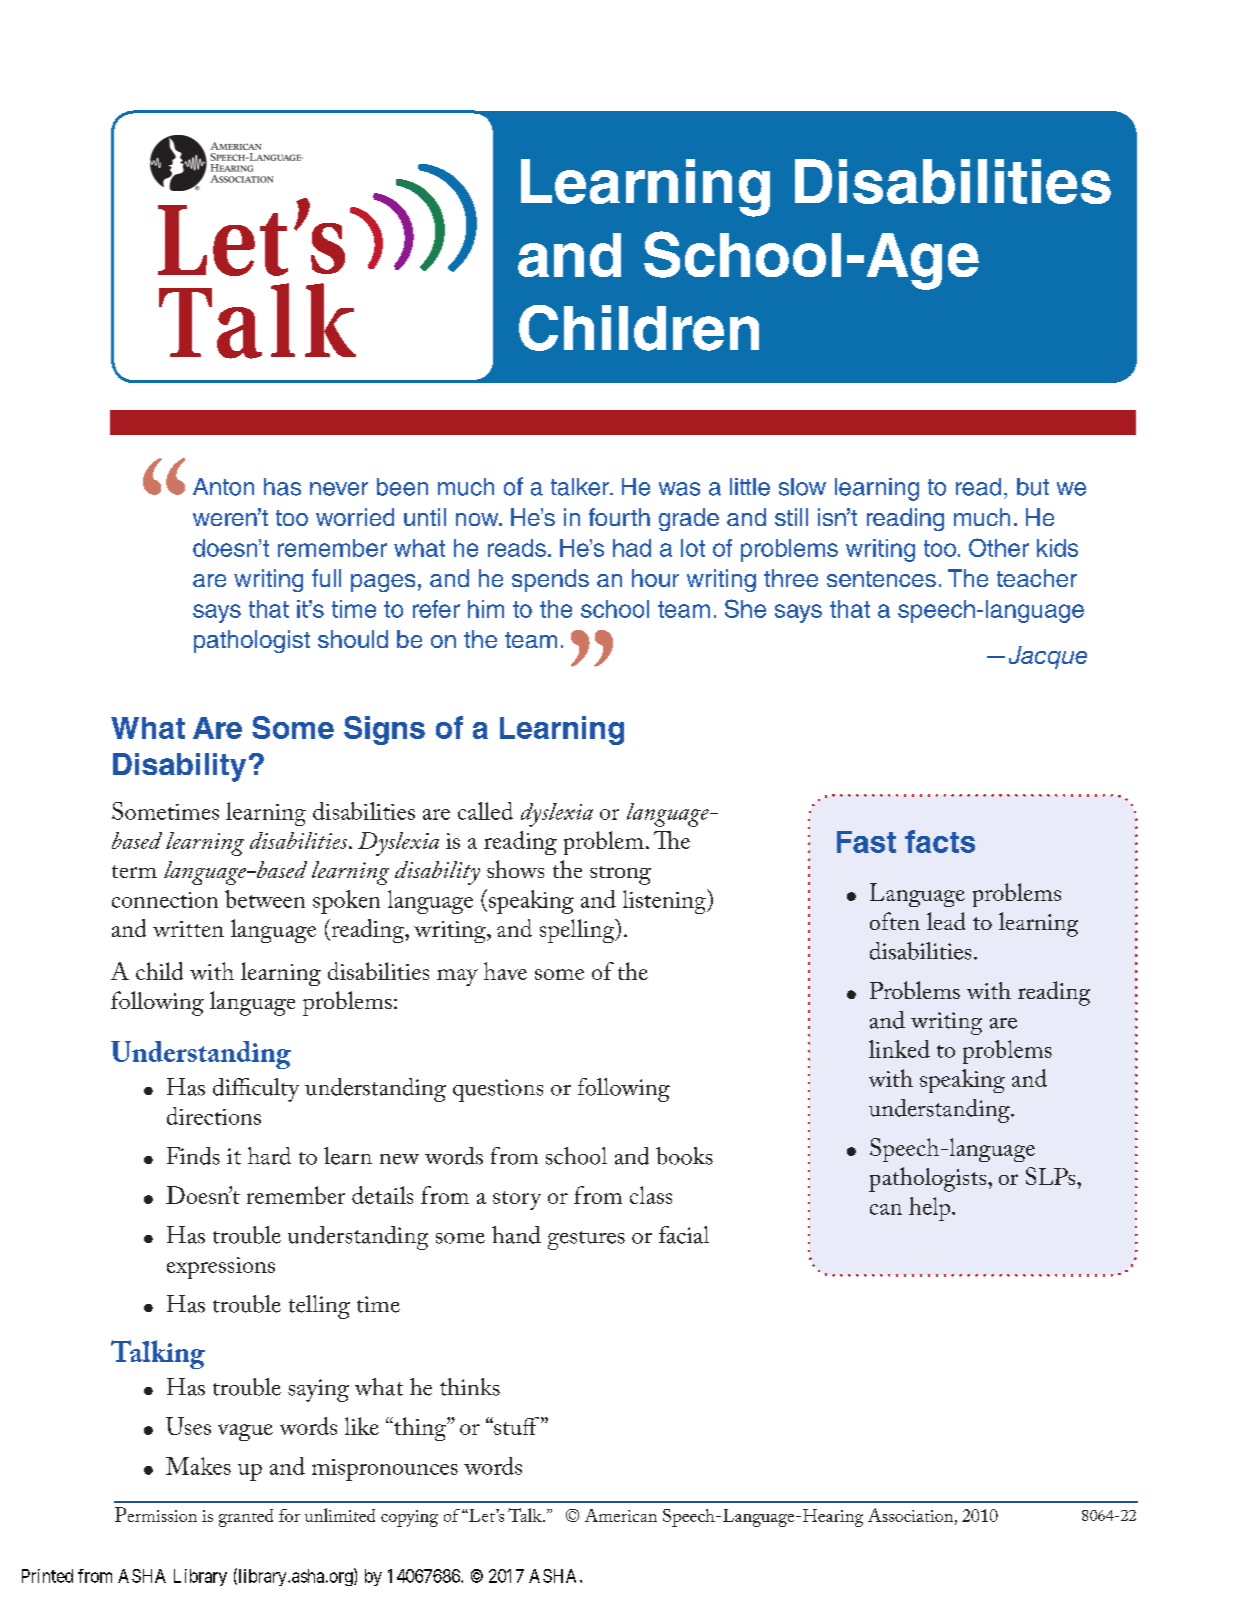 The image size is (1246, 1613). What do you see at coordinates (246, 1518) in the screenshot?
I see `granted` at bounding box center [246, 1518].
